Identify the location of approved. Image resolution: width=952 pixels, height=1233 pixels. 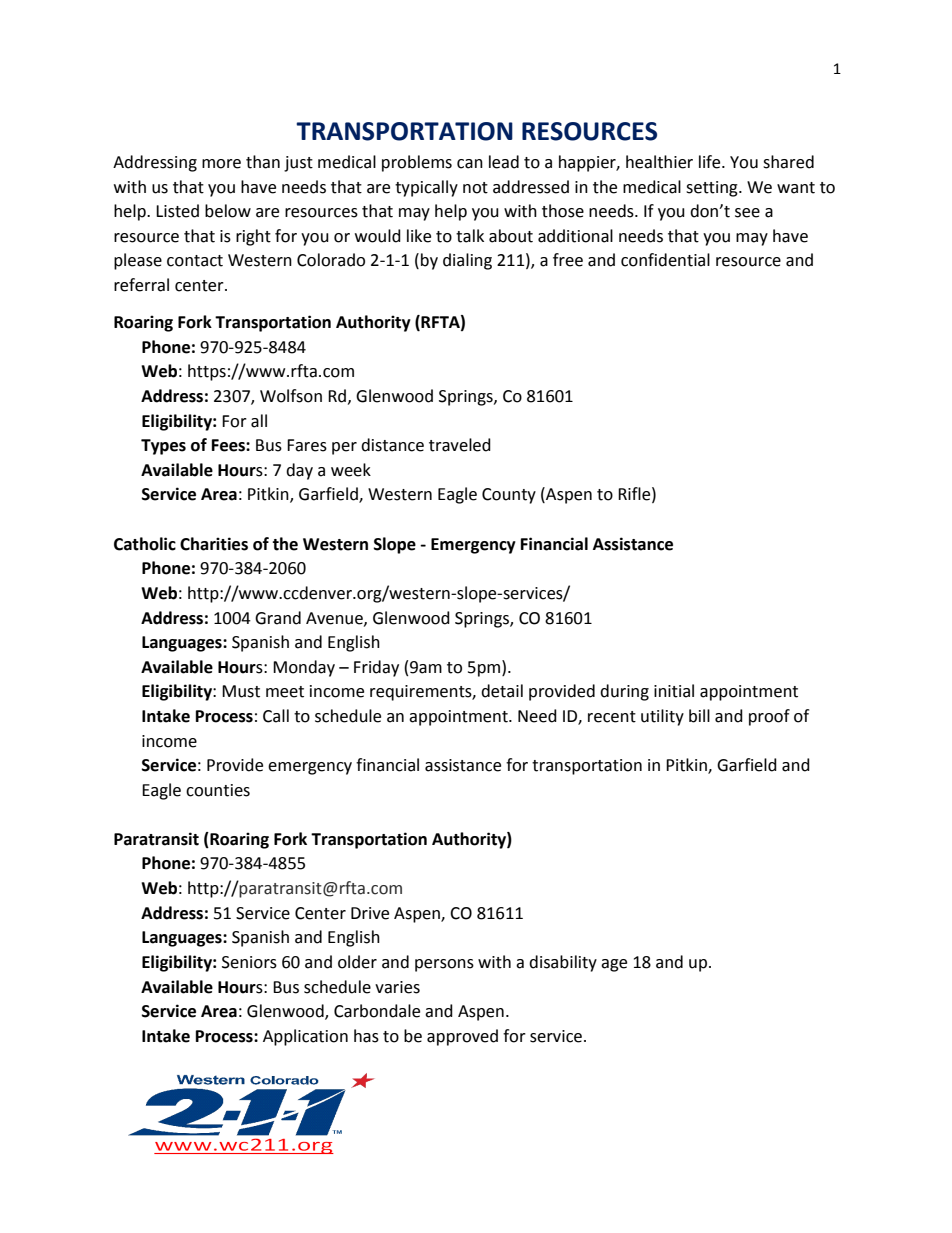
(462, 1037).
